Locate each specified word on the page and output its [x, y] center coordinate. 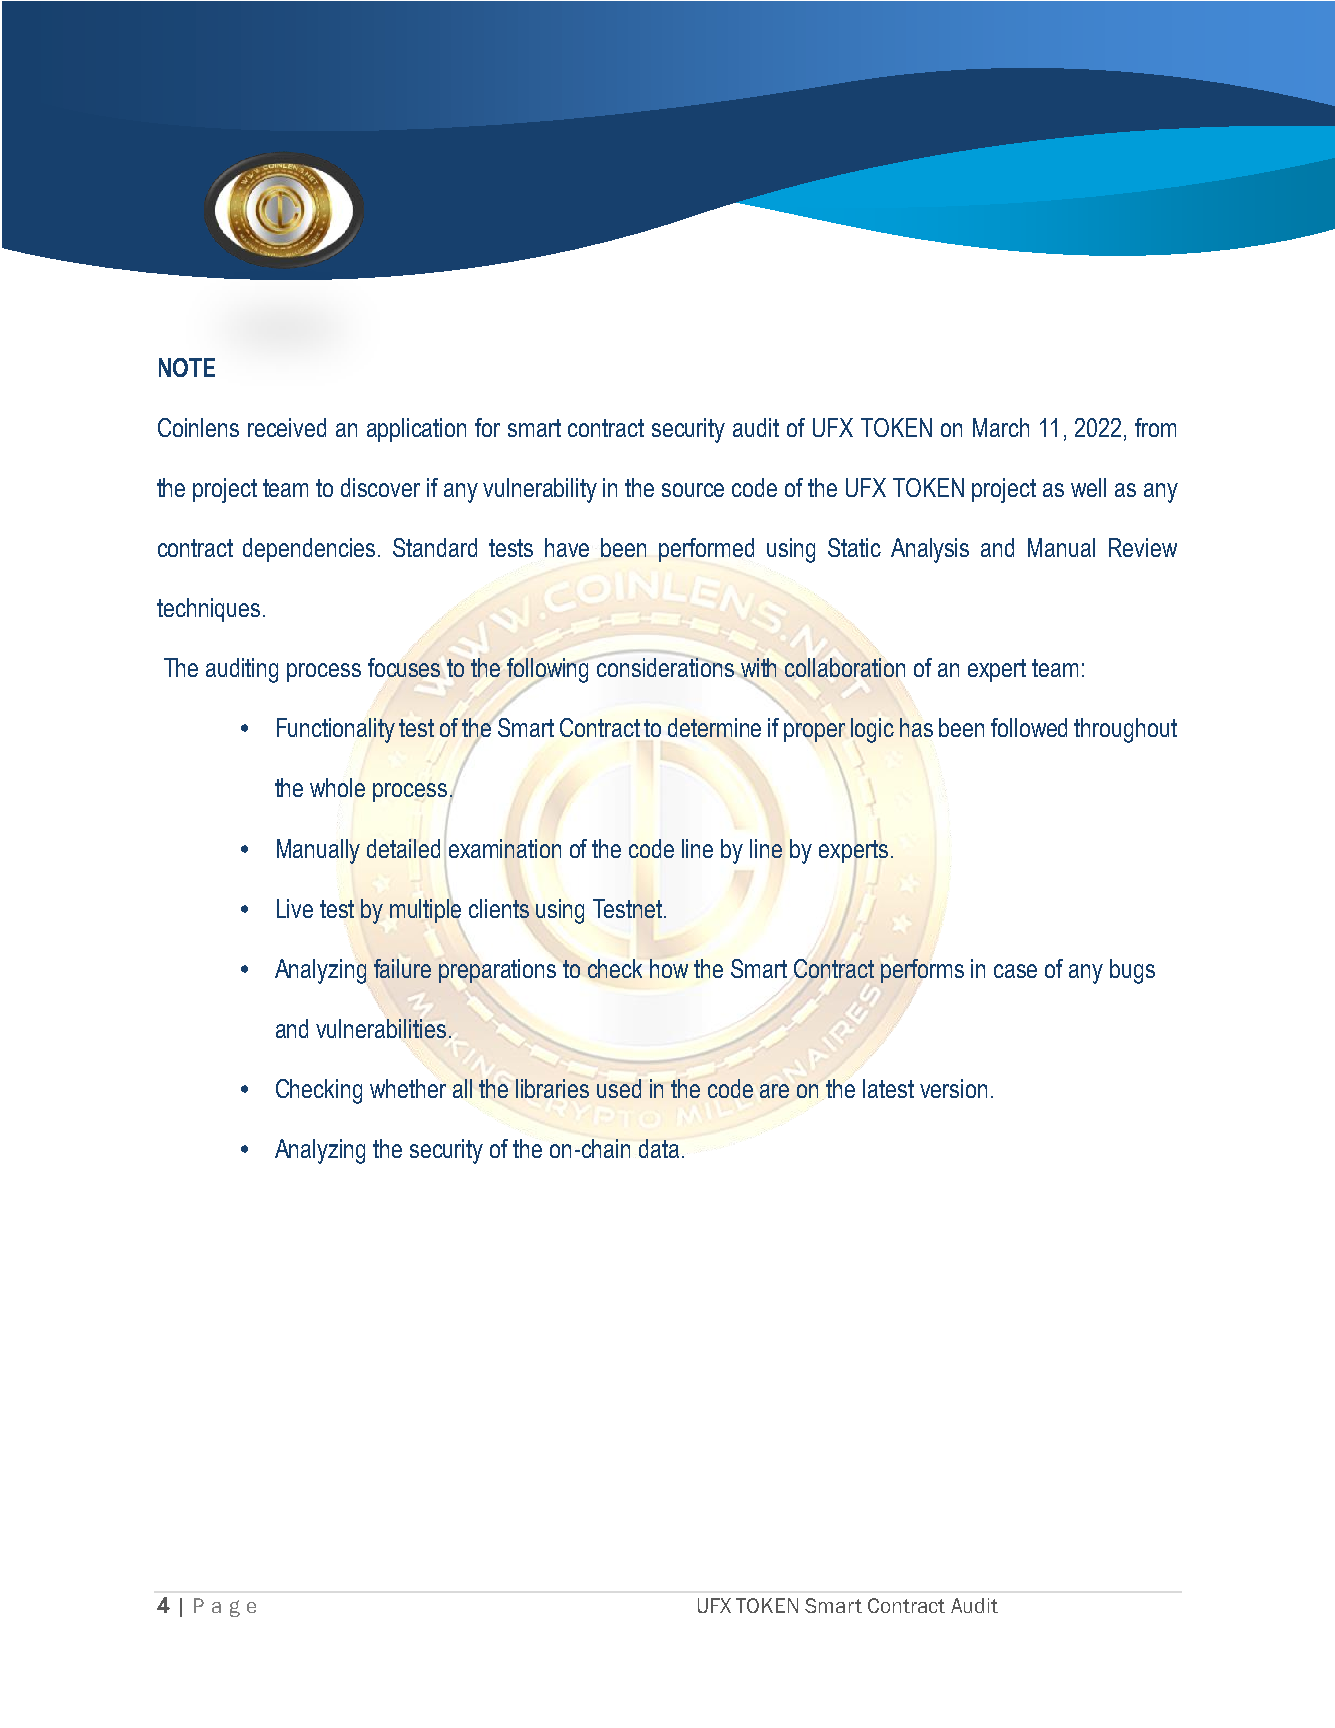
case [1015, 971]
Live [295, 908]
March [1001, 427]
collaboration [845, 667]
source [693, 490]
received [287, 427]
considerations [665, 667]
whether [408, 1088]
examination [505, 848]
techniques [208, 610]
